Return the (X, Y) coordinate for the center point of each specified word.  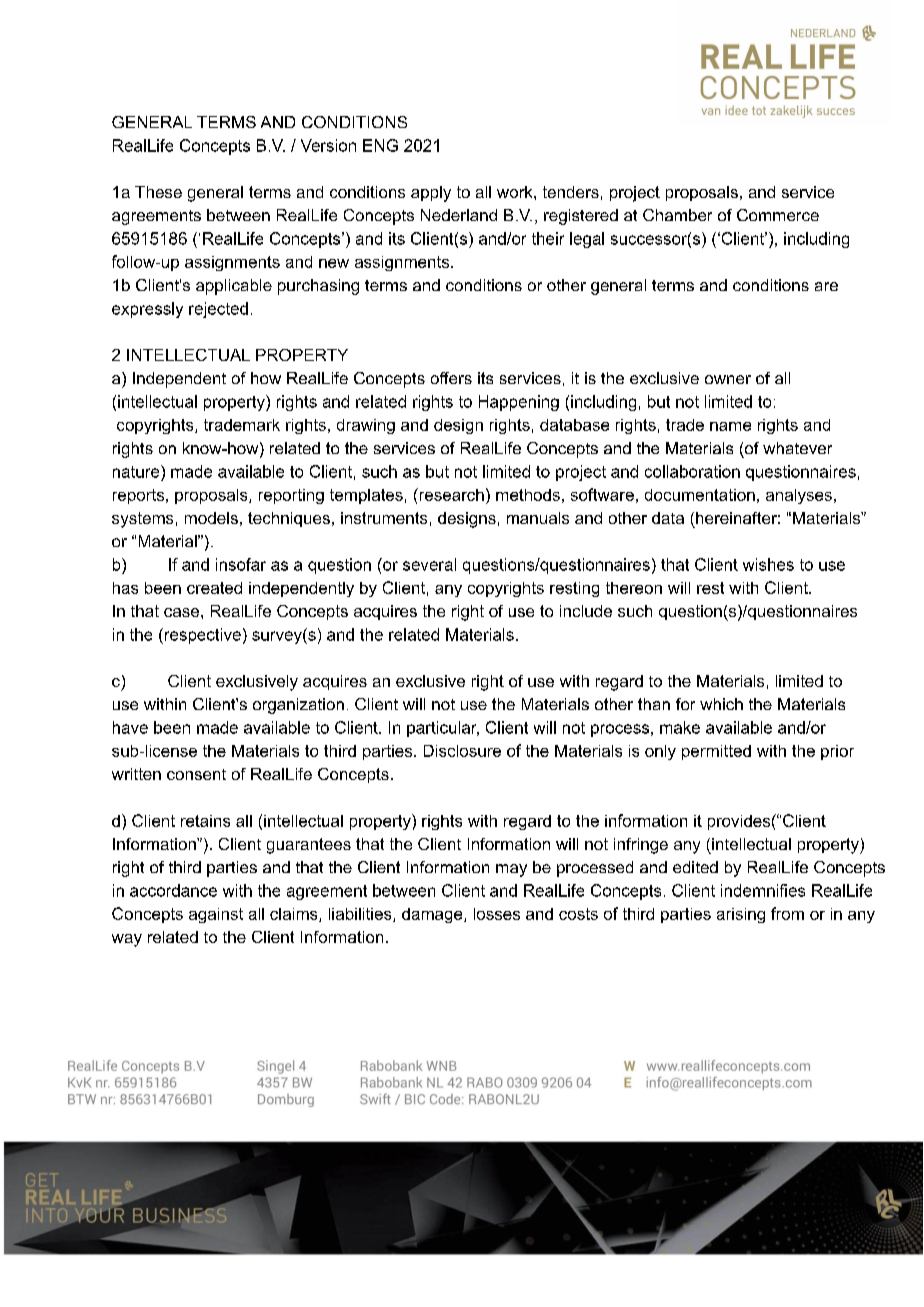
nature (137, 471)
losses (497, 914)
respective (201, 636)
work (516, 192)
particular (443, 729)
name (730, 426)
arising (741, 915)
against (216, 915)
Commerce (778, 215)
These (158, 192)
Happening (519, 403)
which (721, 704)
